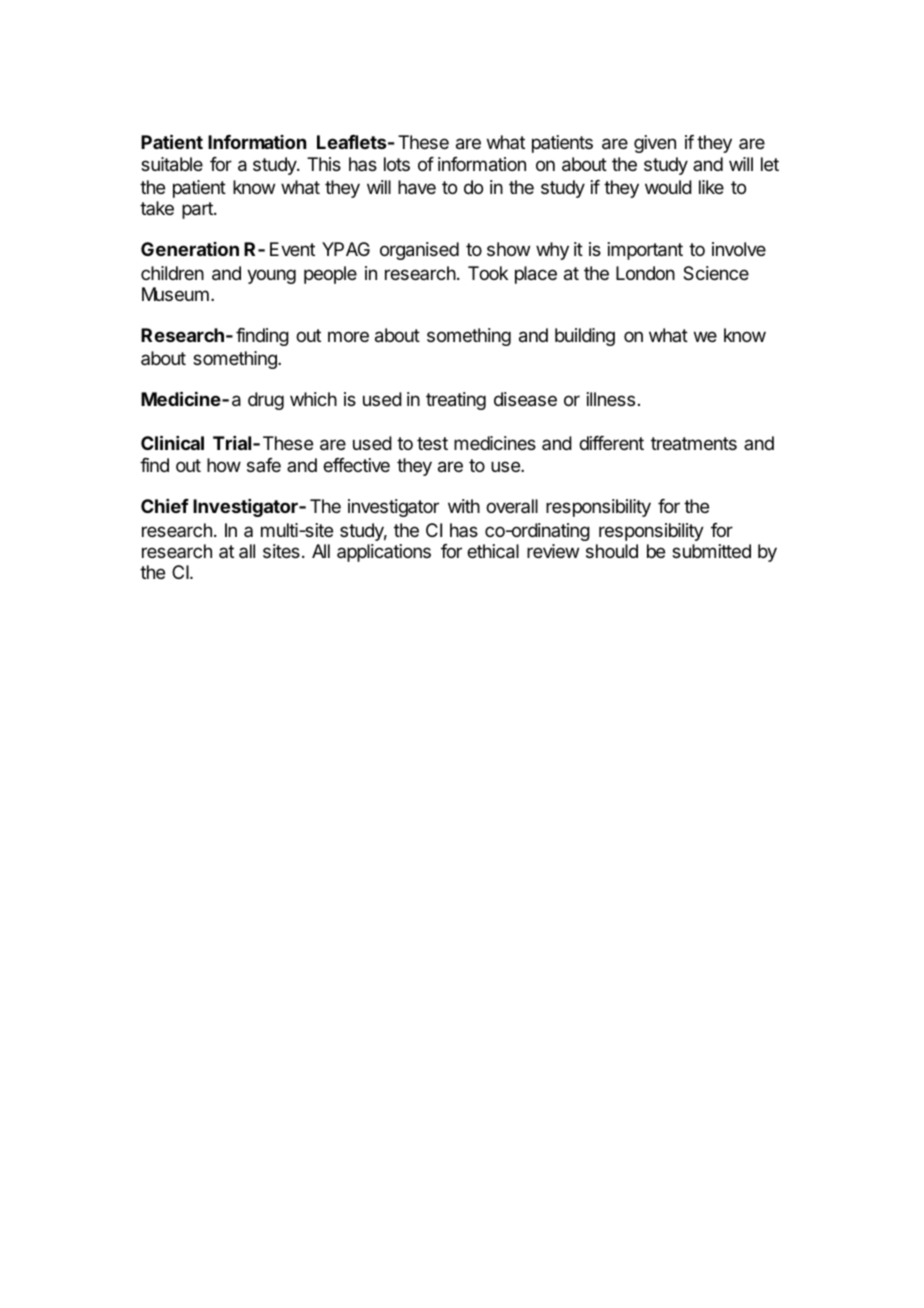 The image size is (924, 1308). What do you see at coordinates (456, 401) in the document?
I see `treating` at bounding box center [456, 401].
